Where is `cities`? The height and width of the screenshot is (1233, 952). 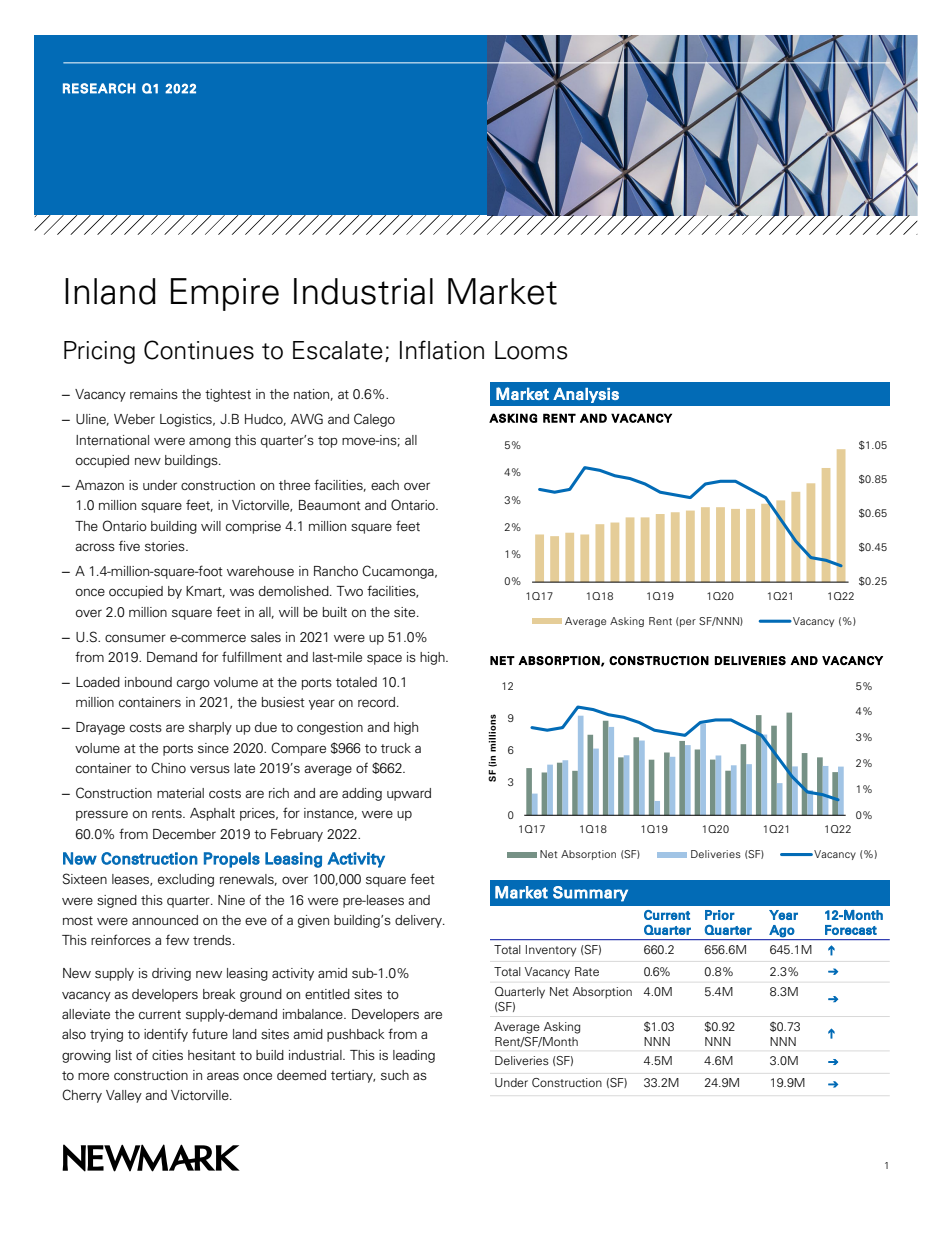 cities is located at coordinates (167, 1055).
